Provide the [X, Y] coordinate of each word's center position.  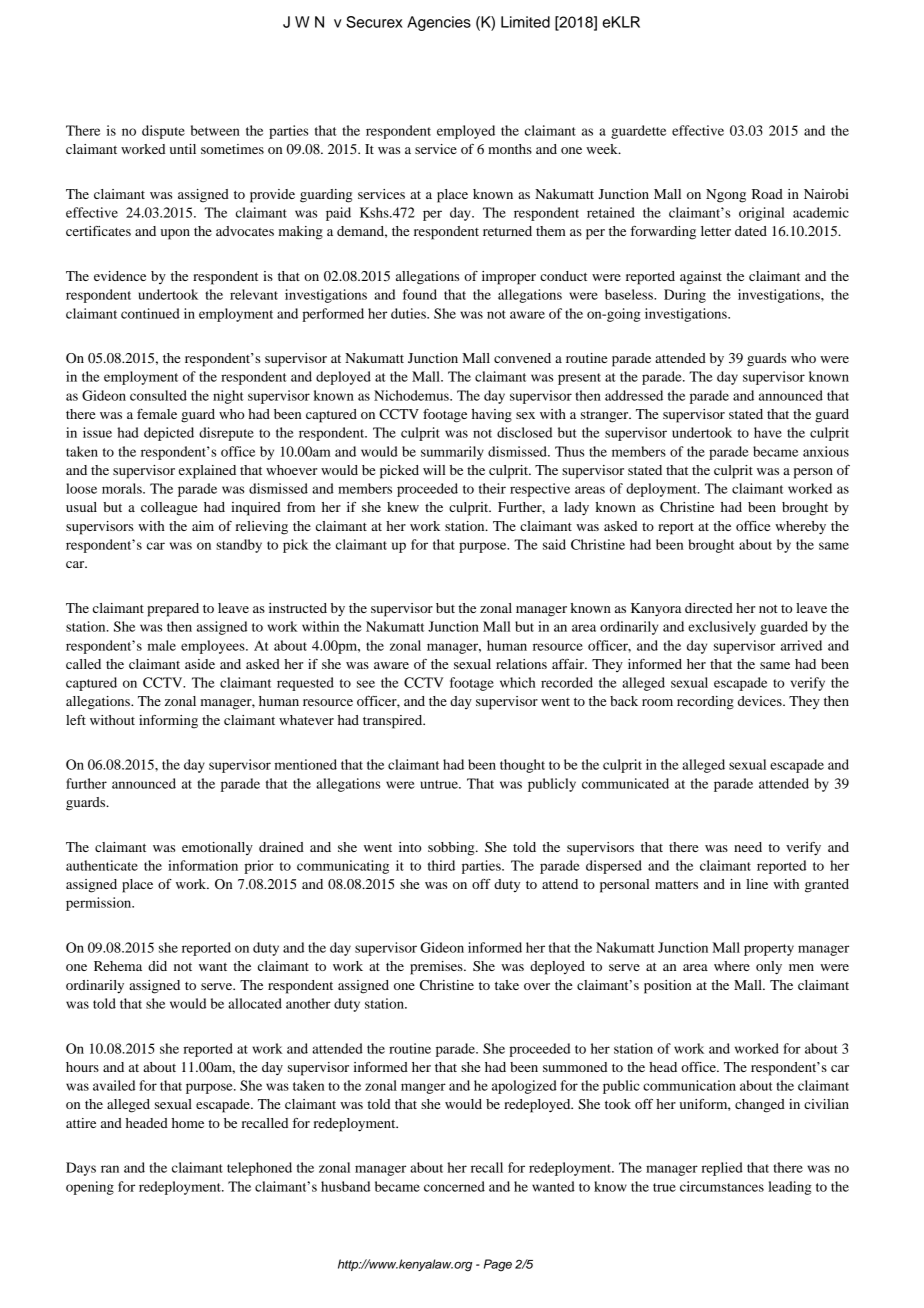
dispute [163, 132]
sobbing [452, 849]
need [748, 847]
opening [90, 1188]
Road [767, 194]
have [768, 432]
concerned [454, 1186]
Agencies [439, 23]
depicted [169, 434]
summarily [452, 453]
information [203, 865]
